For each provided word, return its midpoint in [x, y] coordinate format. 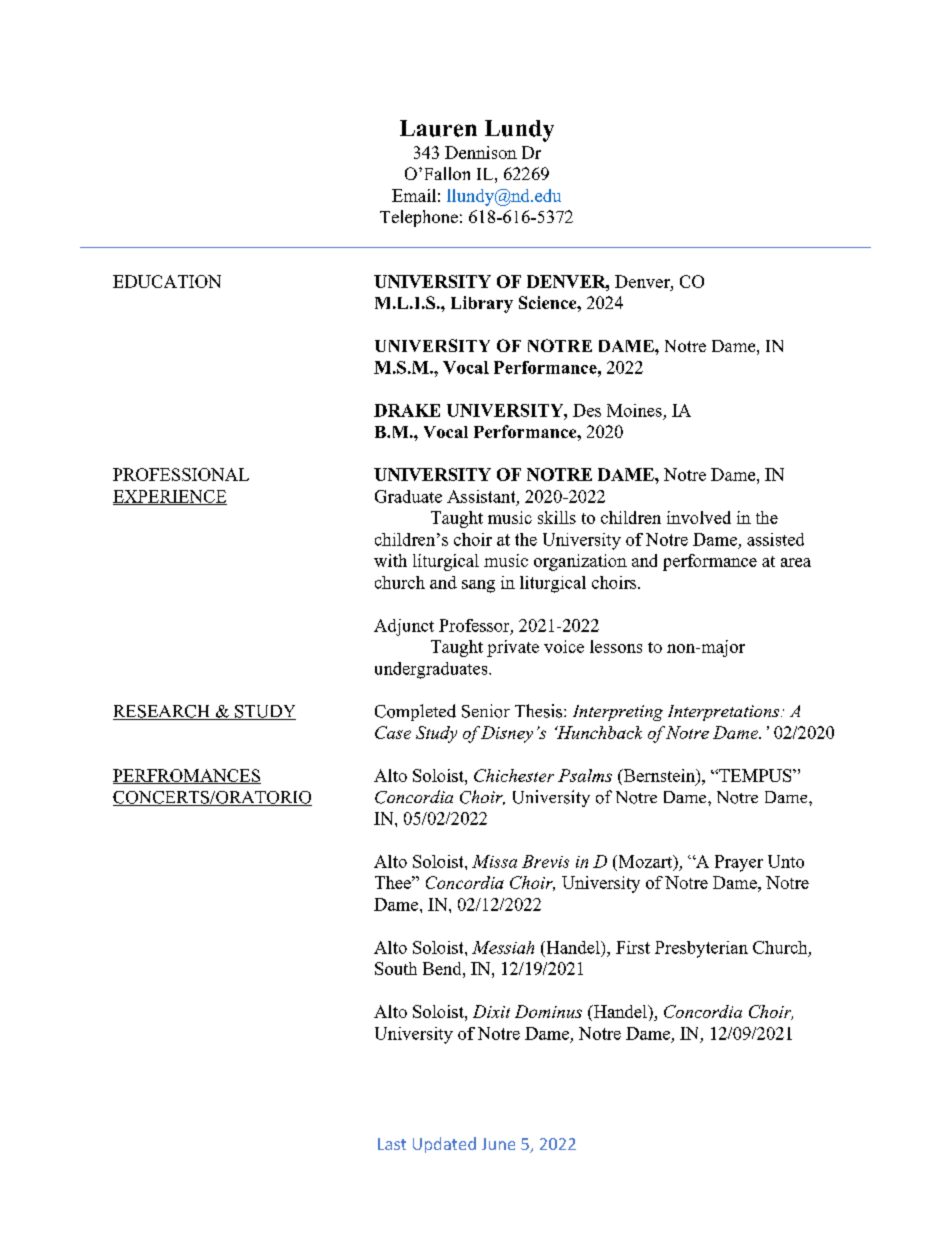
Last [392, 1144]
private [513, 648]
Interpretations [723, 713]
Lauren [438, 128]
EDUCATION [167, 281]
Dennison [481, 152]
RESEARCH [162, 712]
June [498, 1144]
